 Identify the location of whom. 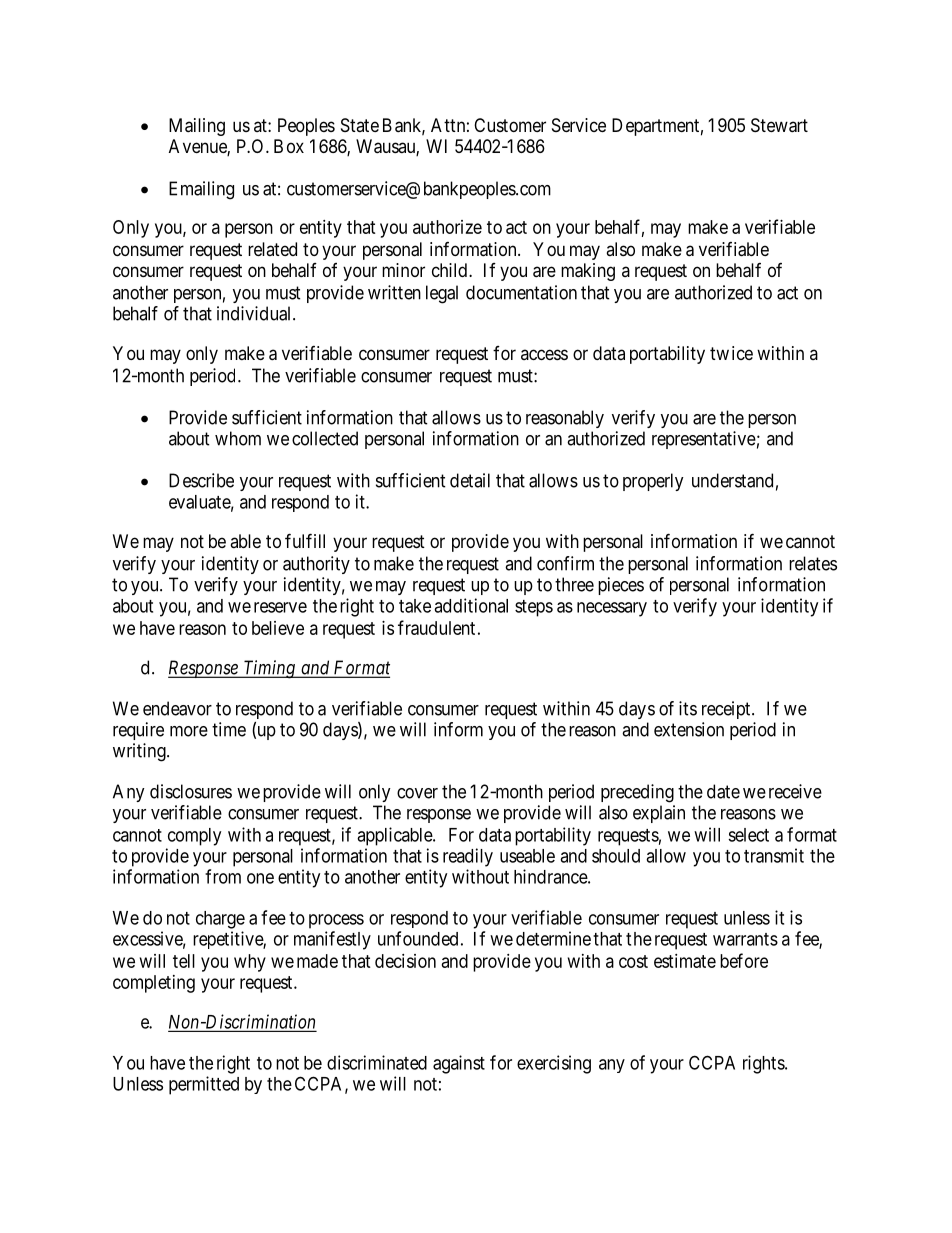
(238, 438).
